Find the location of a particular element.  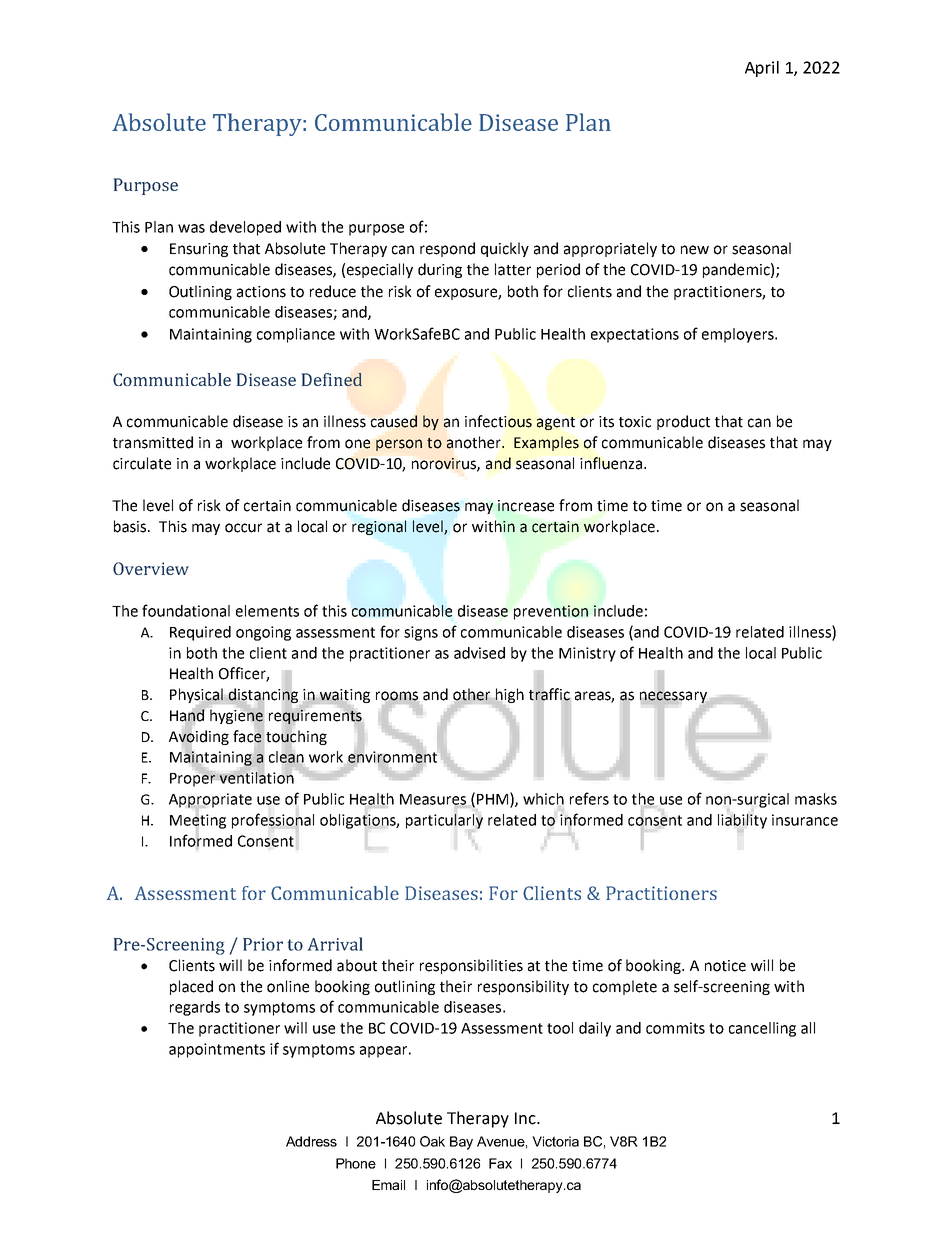

Meeting is located at coordinates (198, 821).
